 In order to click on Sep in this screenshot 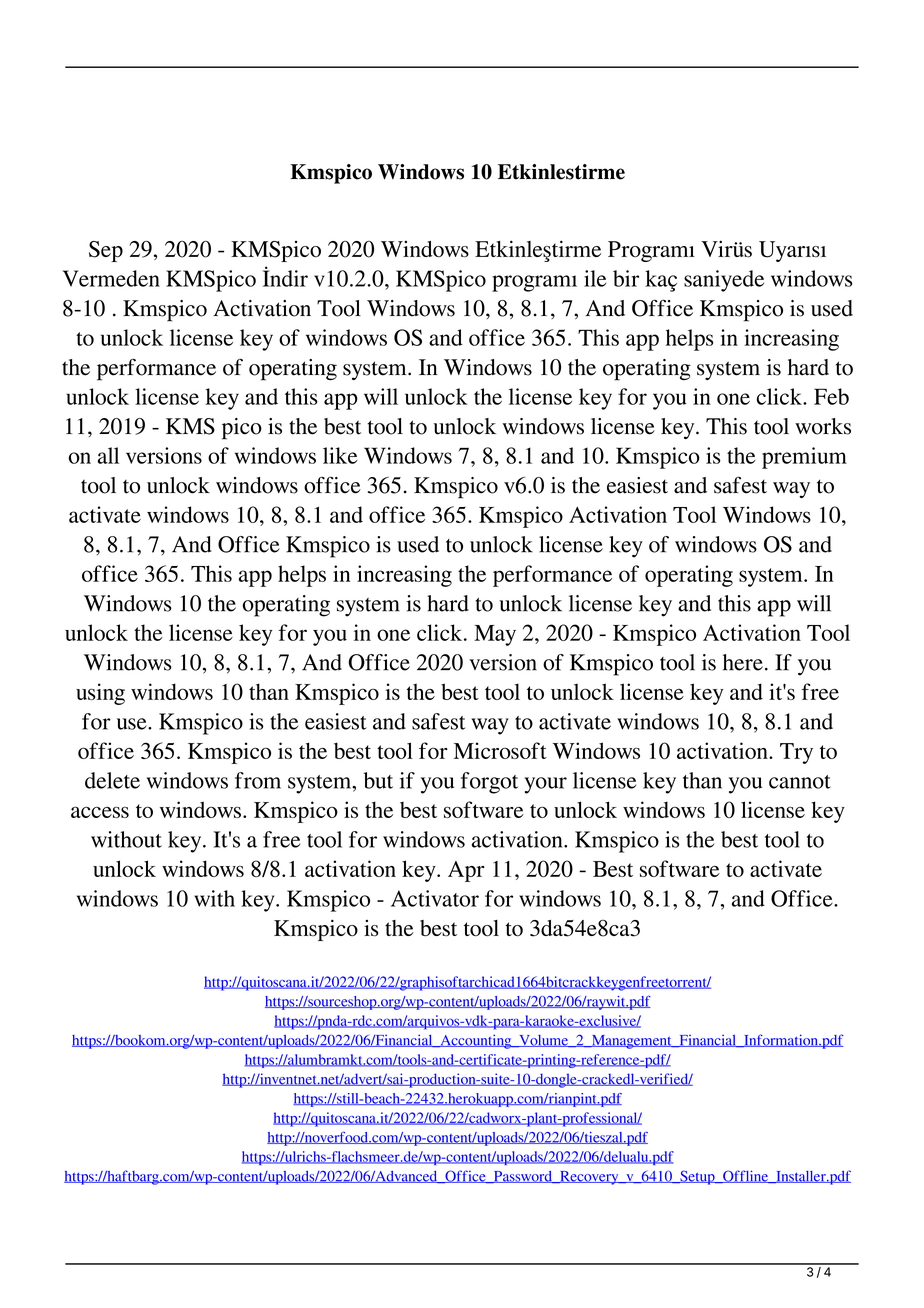, I will do `click(106, 251)`.
